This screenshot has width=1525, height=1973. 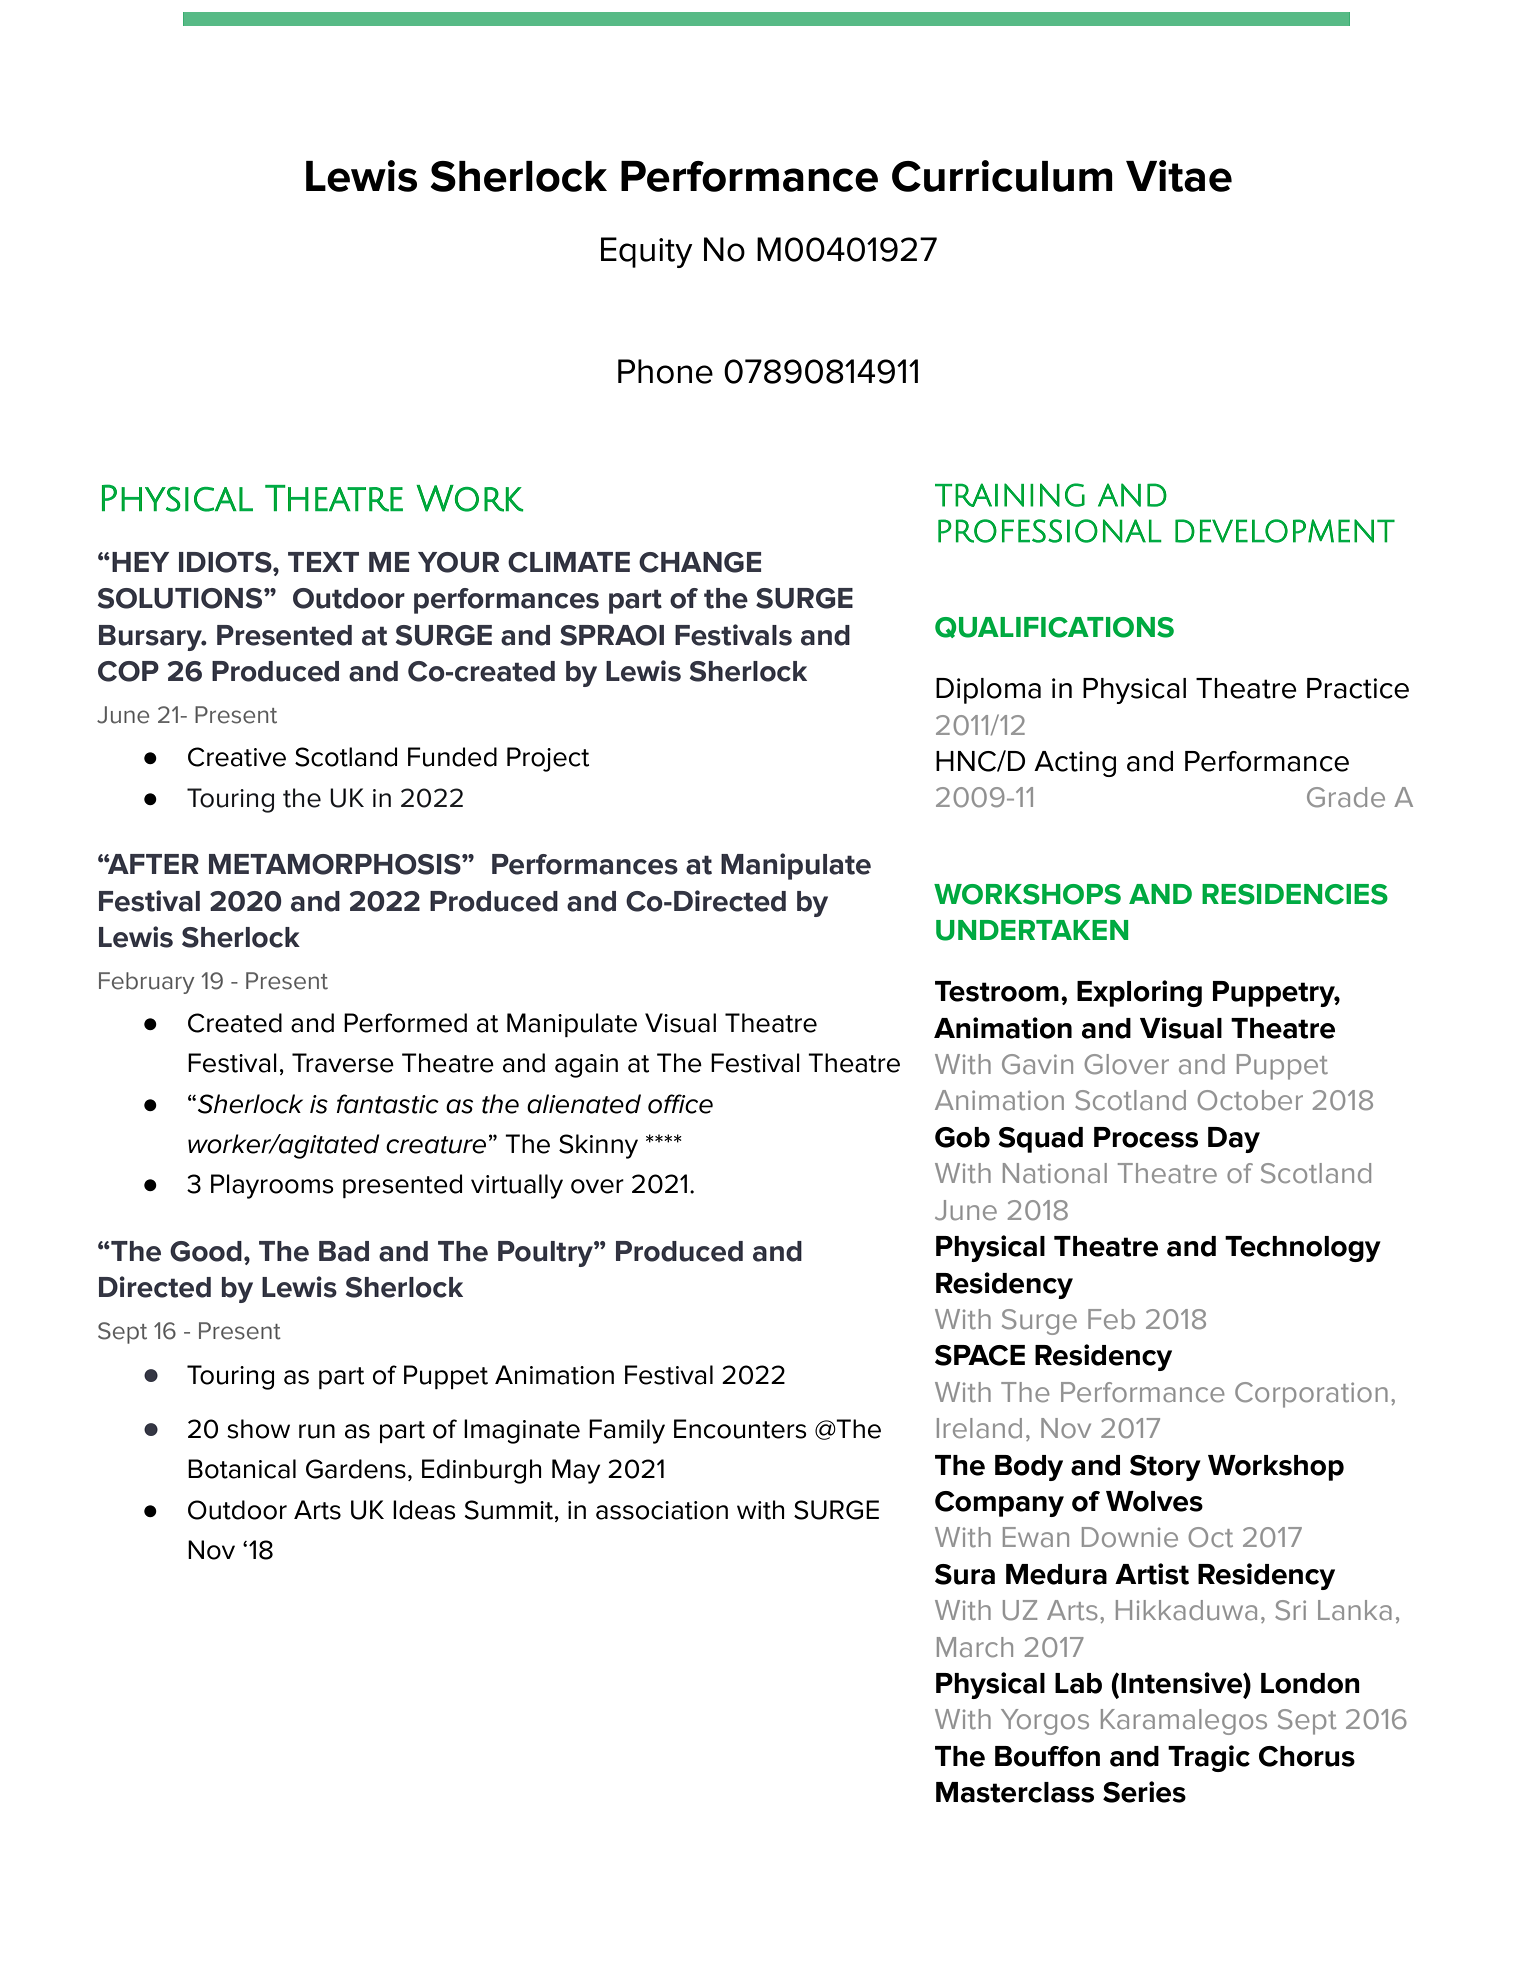 I want to click on Vitae, so click(x=1179, y=176).
